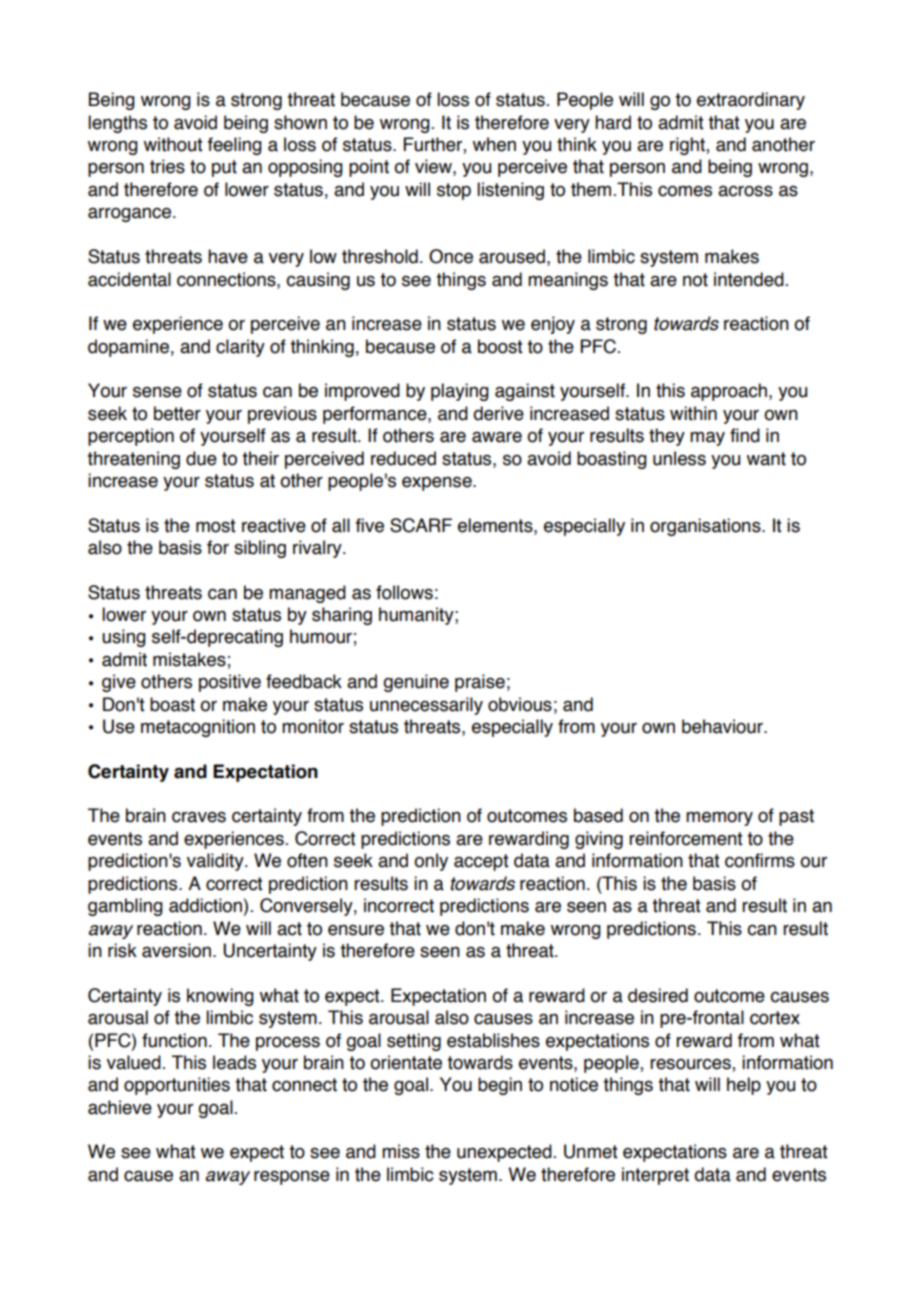 This screenshot has height=1308, width=924. I want to click on behaviour, so click(723, 726).
